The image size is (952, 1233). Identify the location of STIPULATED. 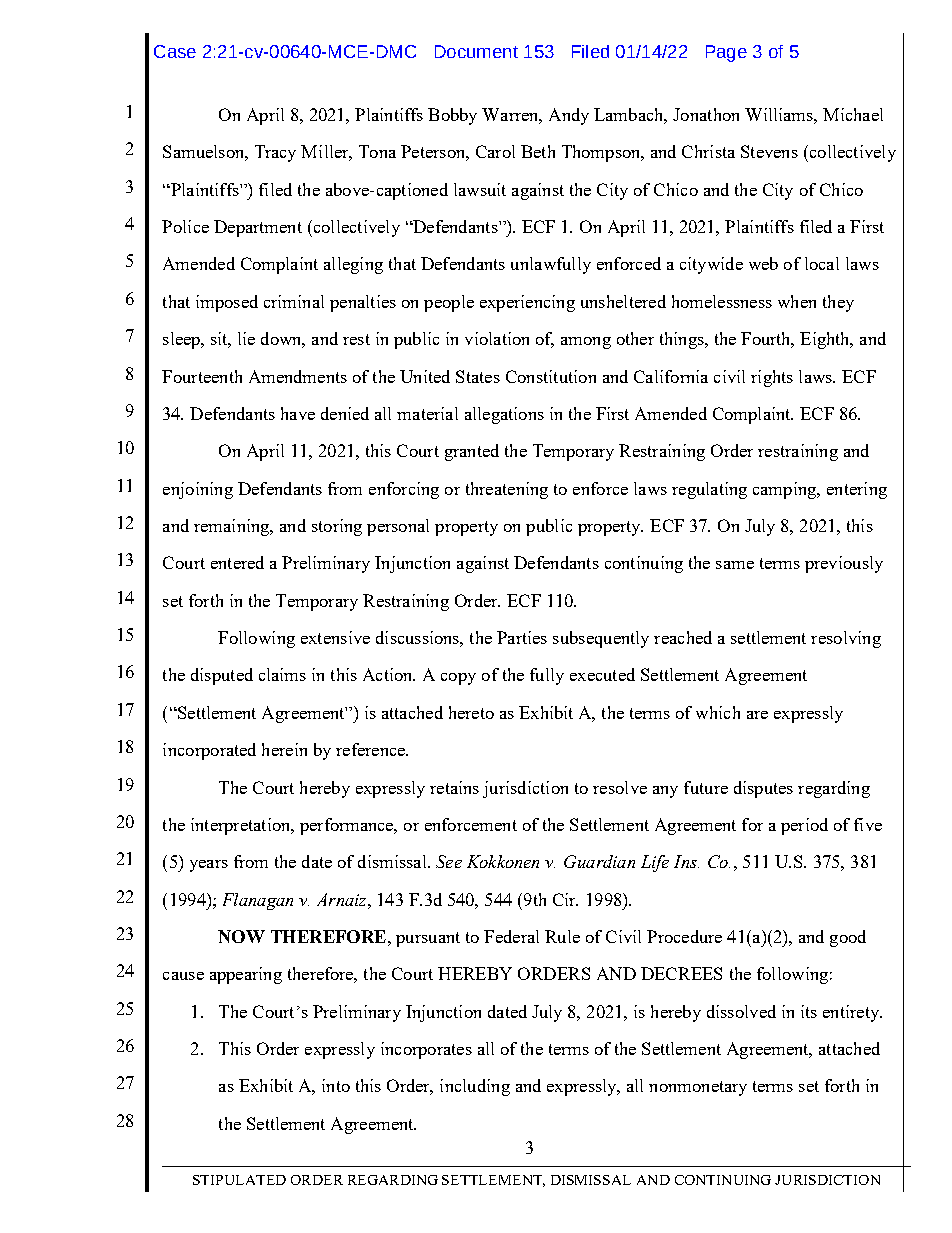
(239, 1180).
